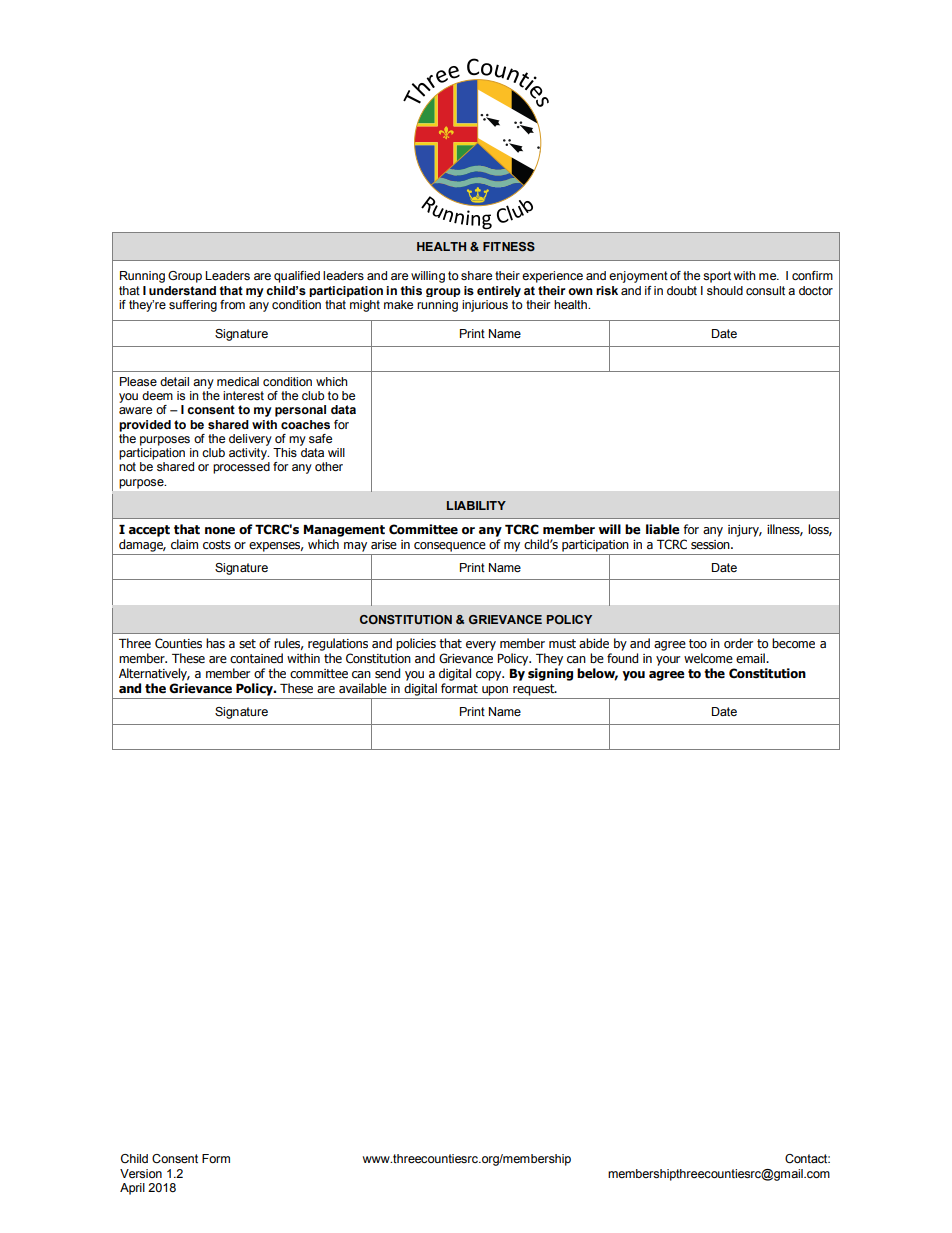 This screenshot has height=1233, width=952. Describe the element at coordinates (708, 658) in the screenshot. I see `welcome` at that location.
